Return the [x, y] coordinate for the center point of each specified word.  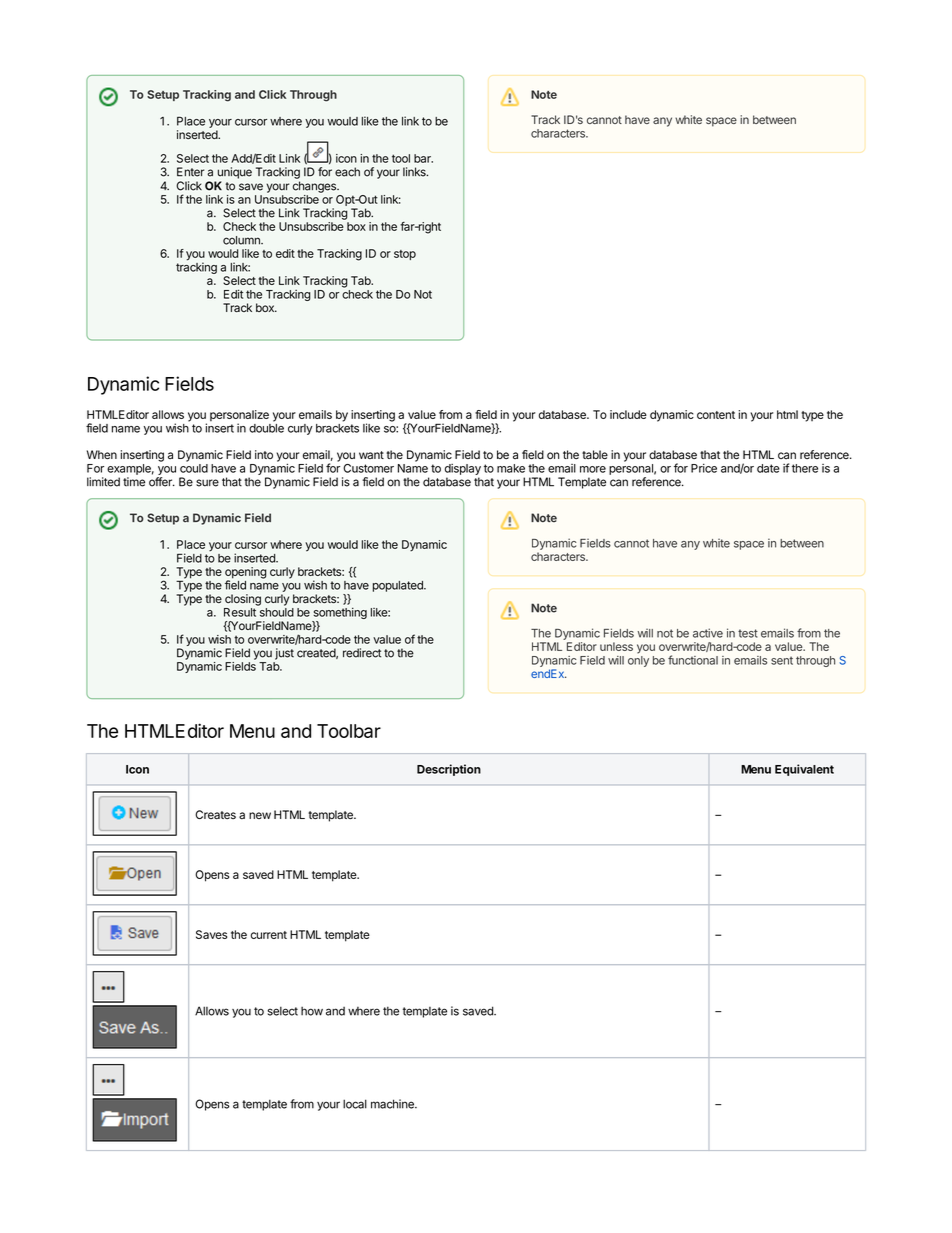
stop [405, 255]
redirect [362, 653]
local [355, 1104]
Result [240, 612]
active [708, 633]
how [312, 1011]
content [716, 415]
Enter [190, 172]
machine [393, 1104]
